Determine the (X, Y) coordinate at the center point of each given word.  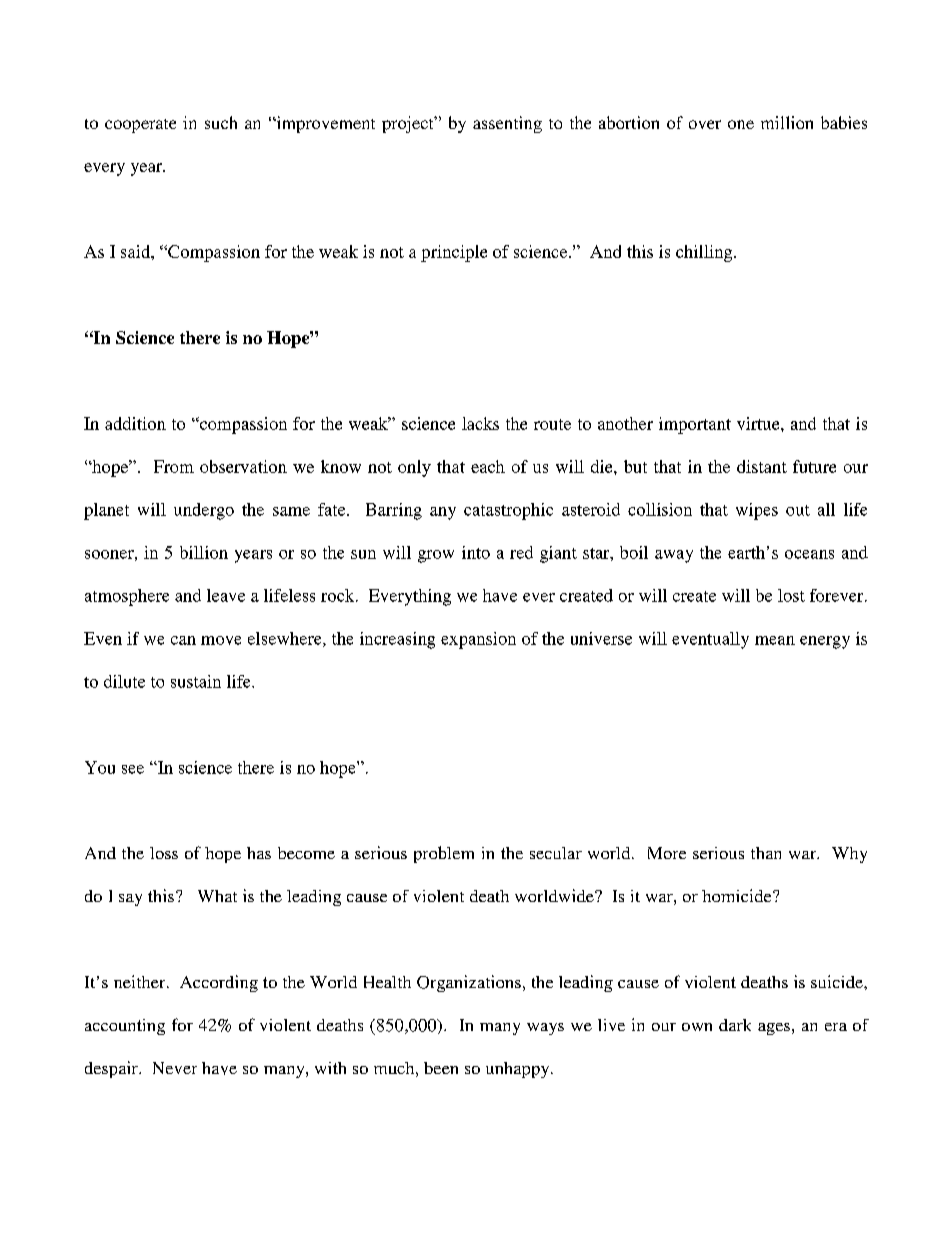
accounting (125, 1027)
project (409, 124)
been (441, 1068)
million (787, 122)
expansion (478, 640)
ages (774, 1029)
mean (775, 640)
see (133, 769)
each (488, 466)
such (221, 122)
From (174, 466)
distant (762, 466)
